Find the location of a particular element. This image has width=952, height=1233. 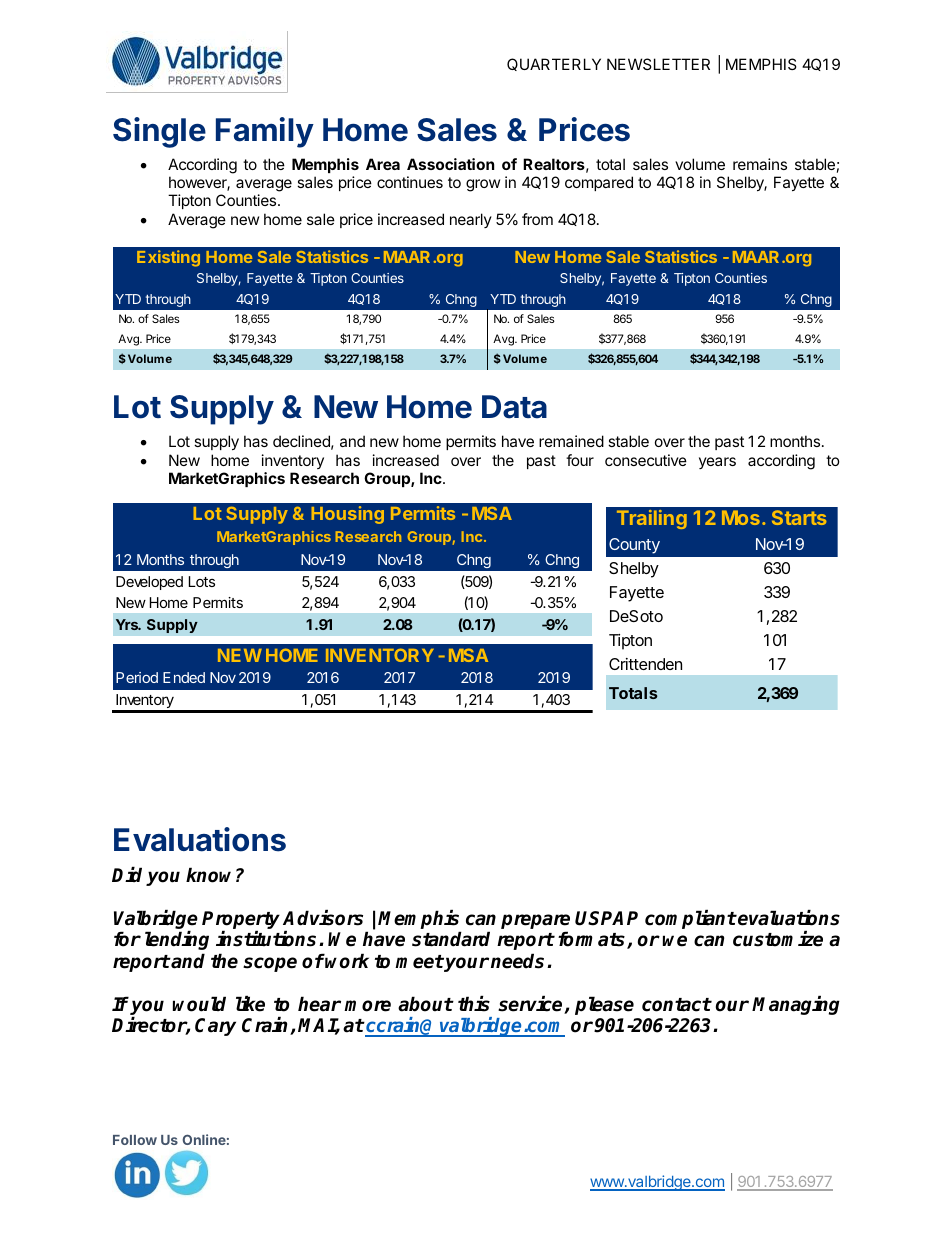

Follow is located at coordinates (135, 1140).
